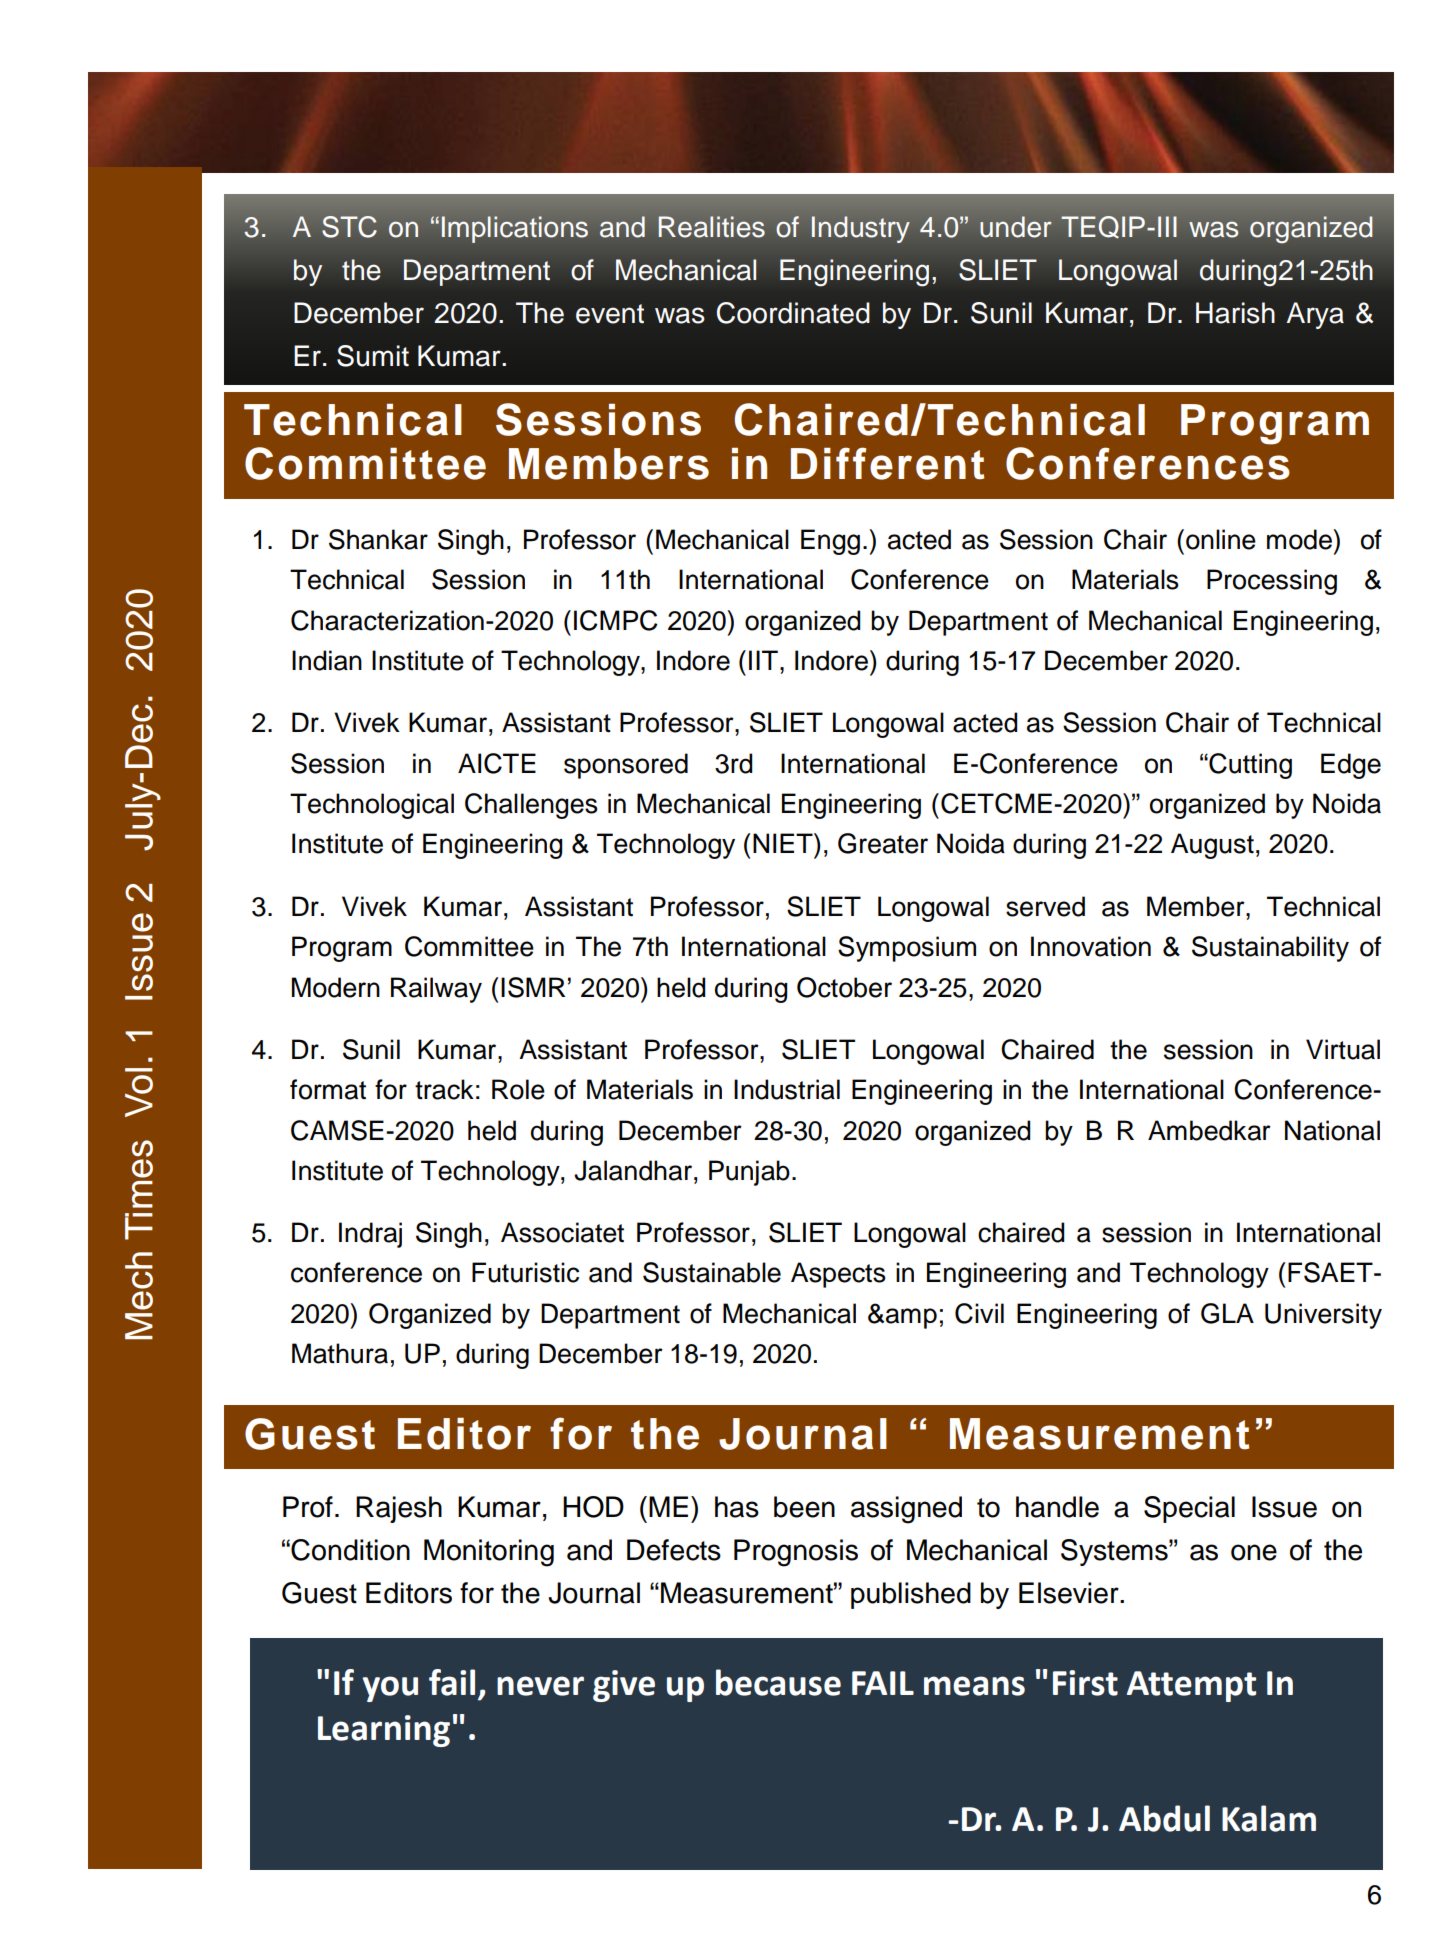  What do you see at coordinates (515, 229) in the page?
I see `Implications` at bounding box center [515, 229].
